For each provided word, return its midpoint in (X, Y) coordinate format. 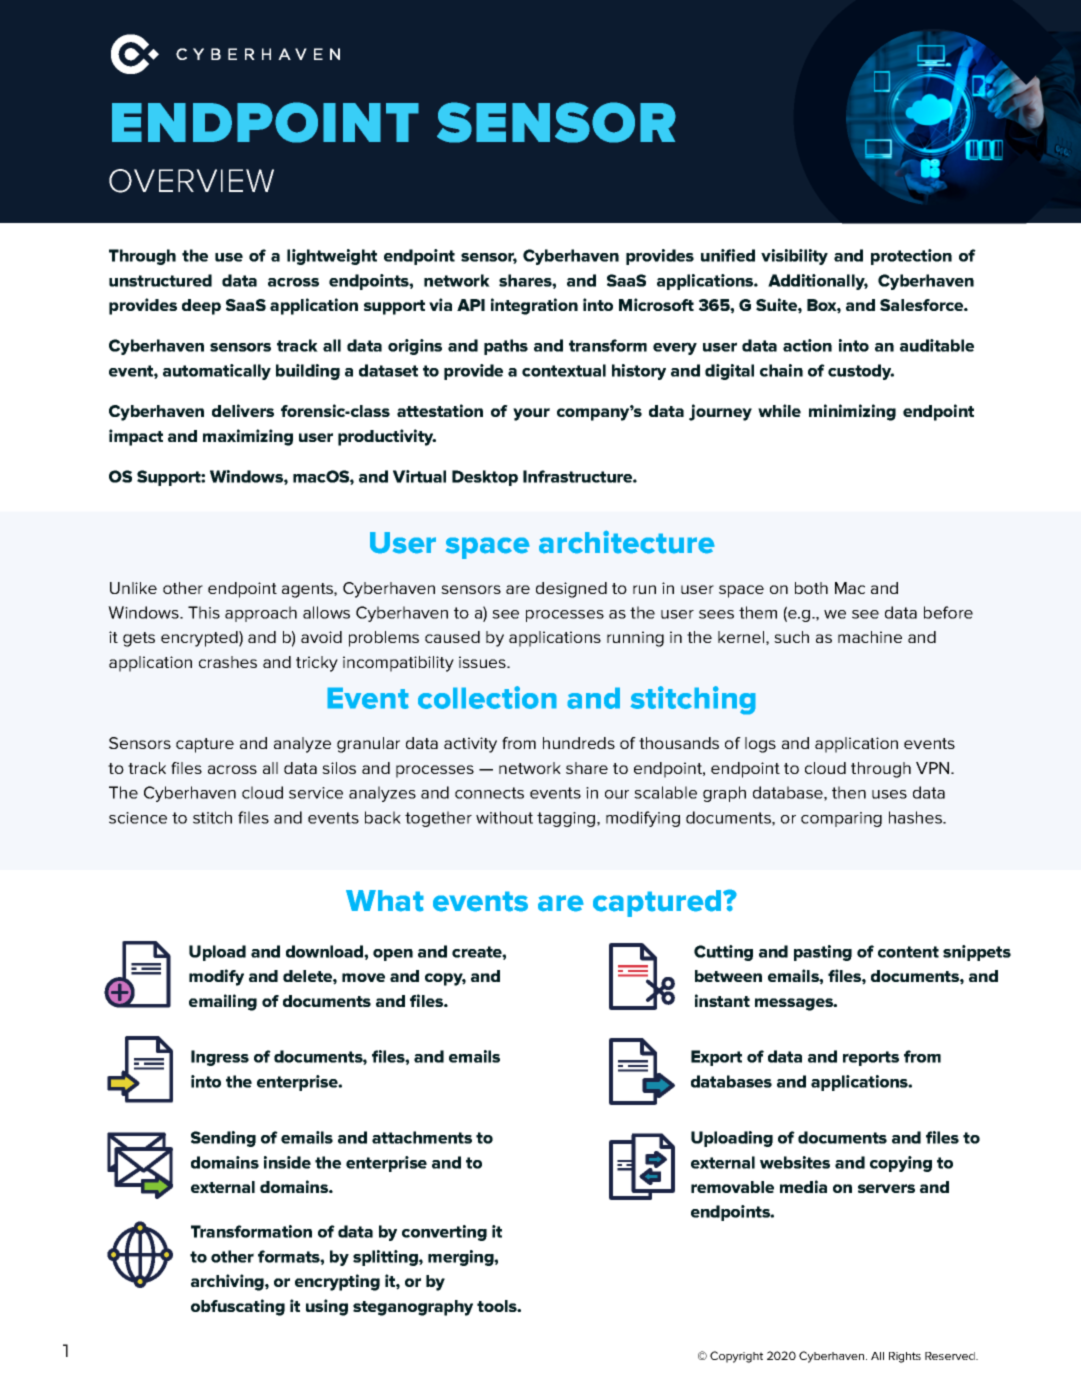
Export (716, 1058)
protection (911, 257)
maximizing (248, 437)
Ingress (220, 1058)
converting (444, 1233)
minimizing (852, 412)
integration (534, 306)
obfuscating (238, 1307)
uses (889, 794)
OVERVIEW (191, 181)
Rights (905, 1357)
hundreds (579, 743)
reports (871, 1058)
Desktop (485, 478)
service (316, 793)
